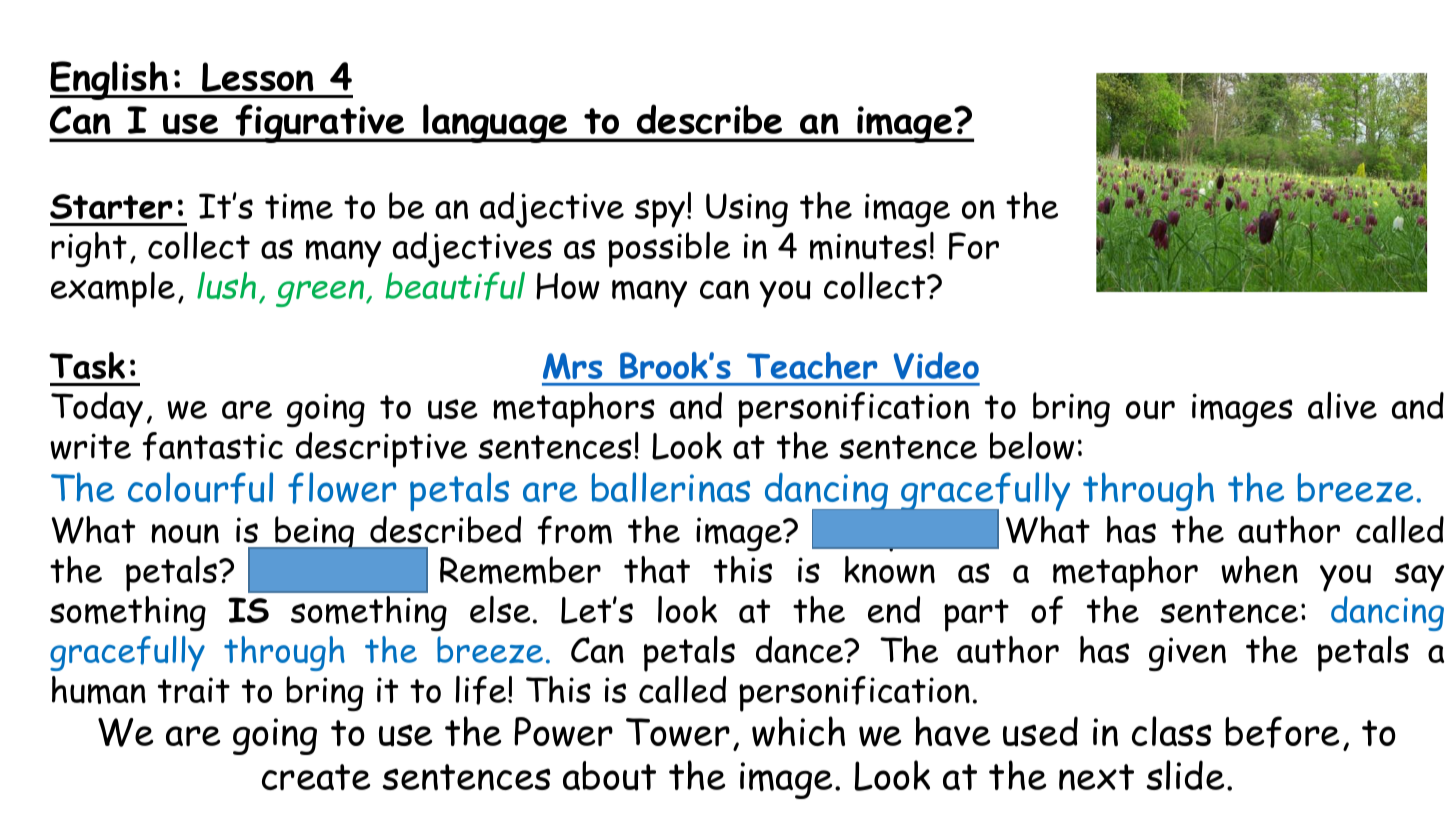  I want to click on Lesson, so click(258, 77).
